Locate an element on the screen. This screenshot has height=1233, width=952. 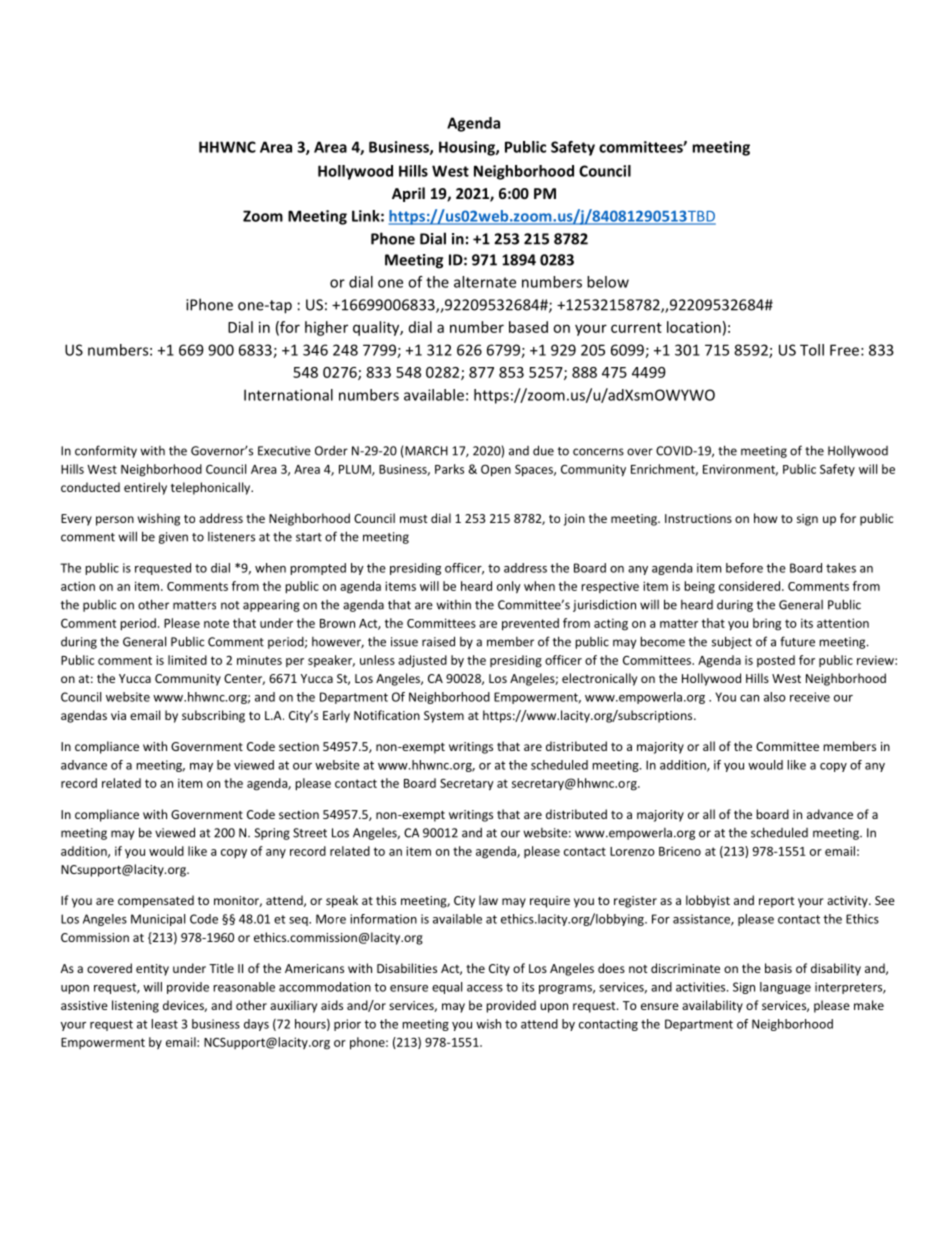
MARCH is located at coordinates (425, 452).
